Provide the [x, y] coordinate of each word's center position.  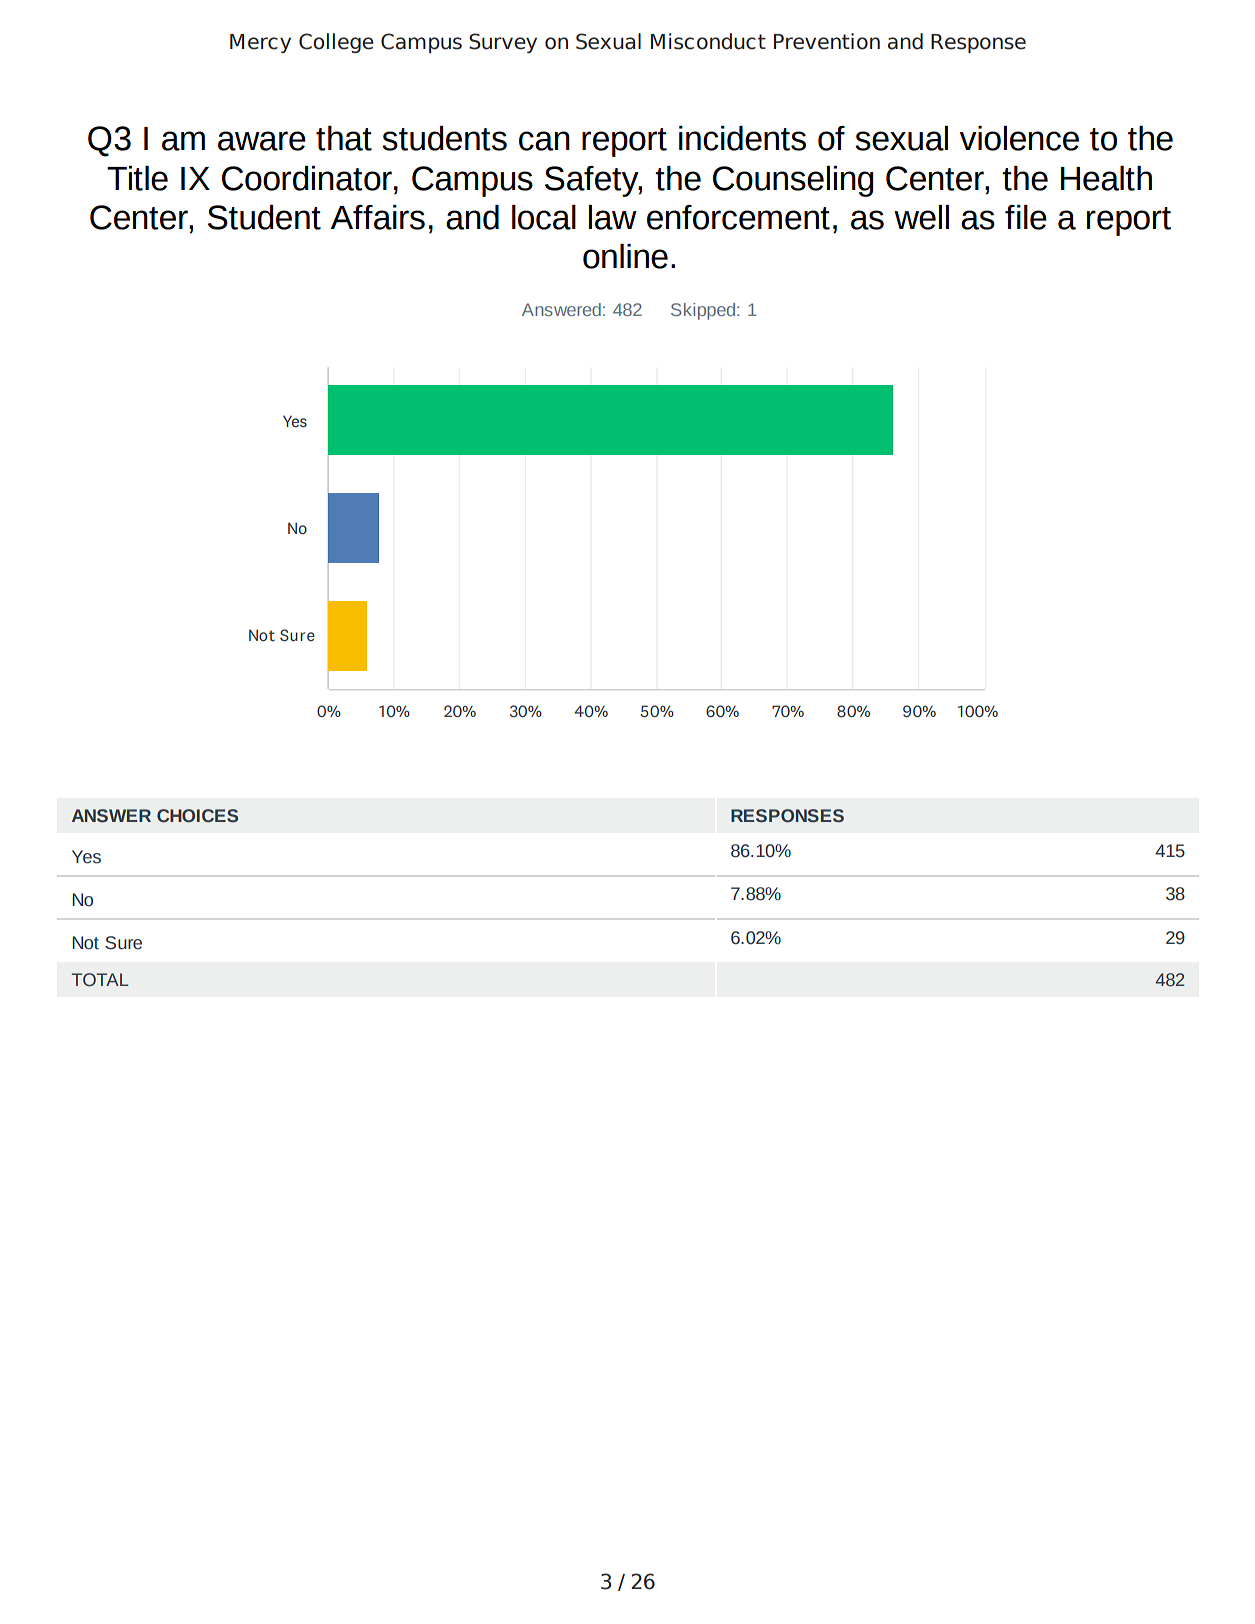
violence [1019, 138]
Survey [503, 43]
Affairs [377, 217]
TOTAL [100, 980]
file [1026, 217]
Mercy [260, 43]
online [625, 256]
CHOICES [197, 816]
